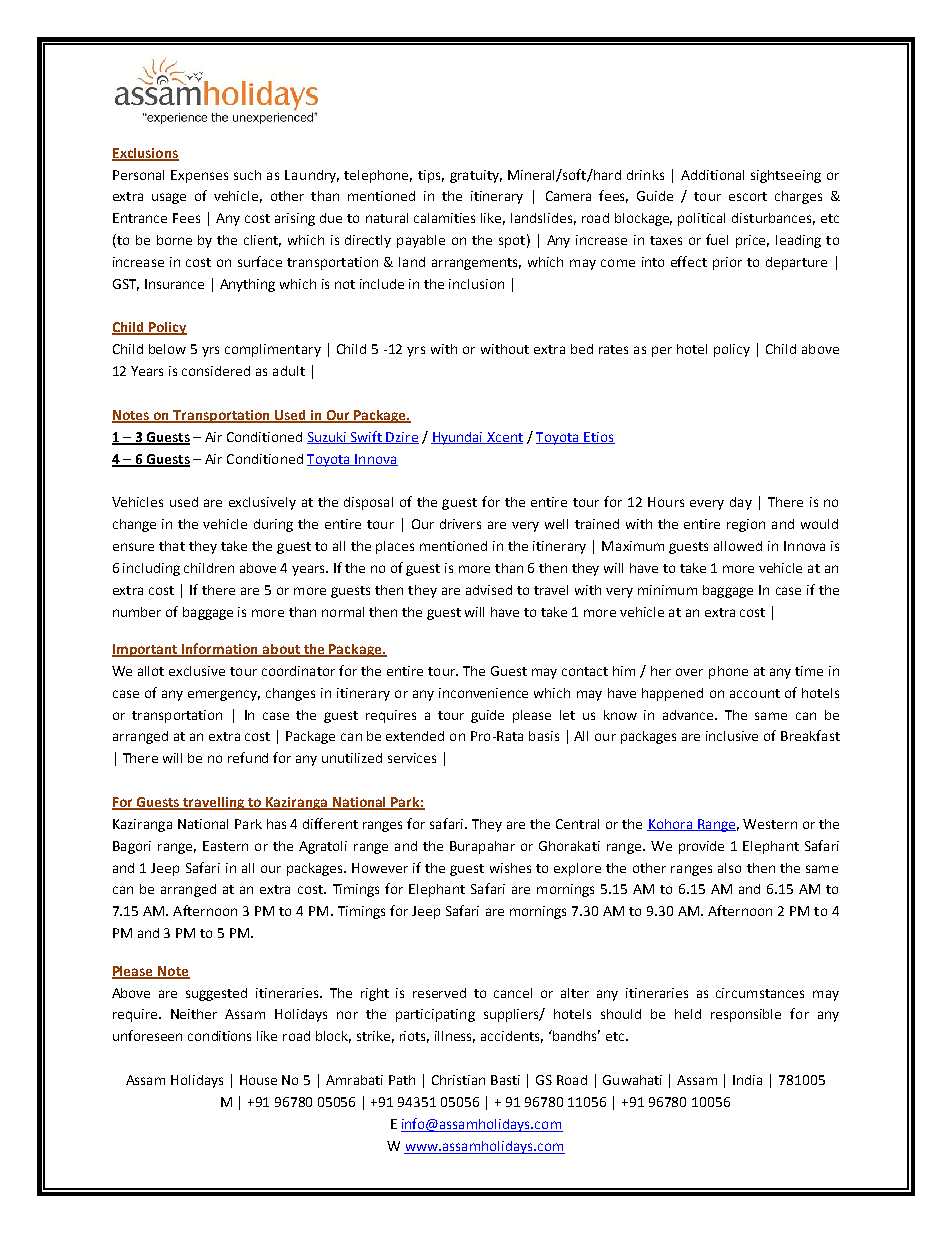  I want to click on minimum, so click(667, 590).
